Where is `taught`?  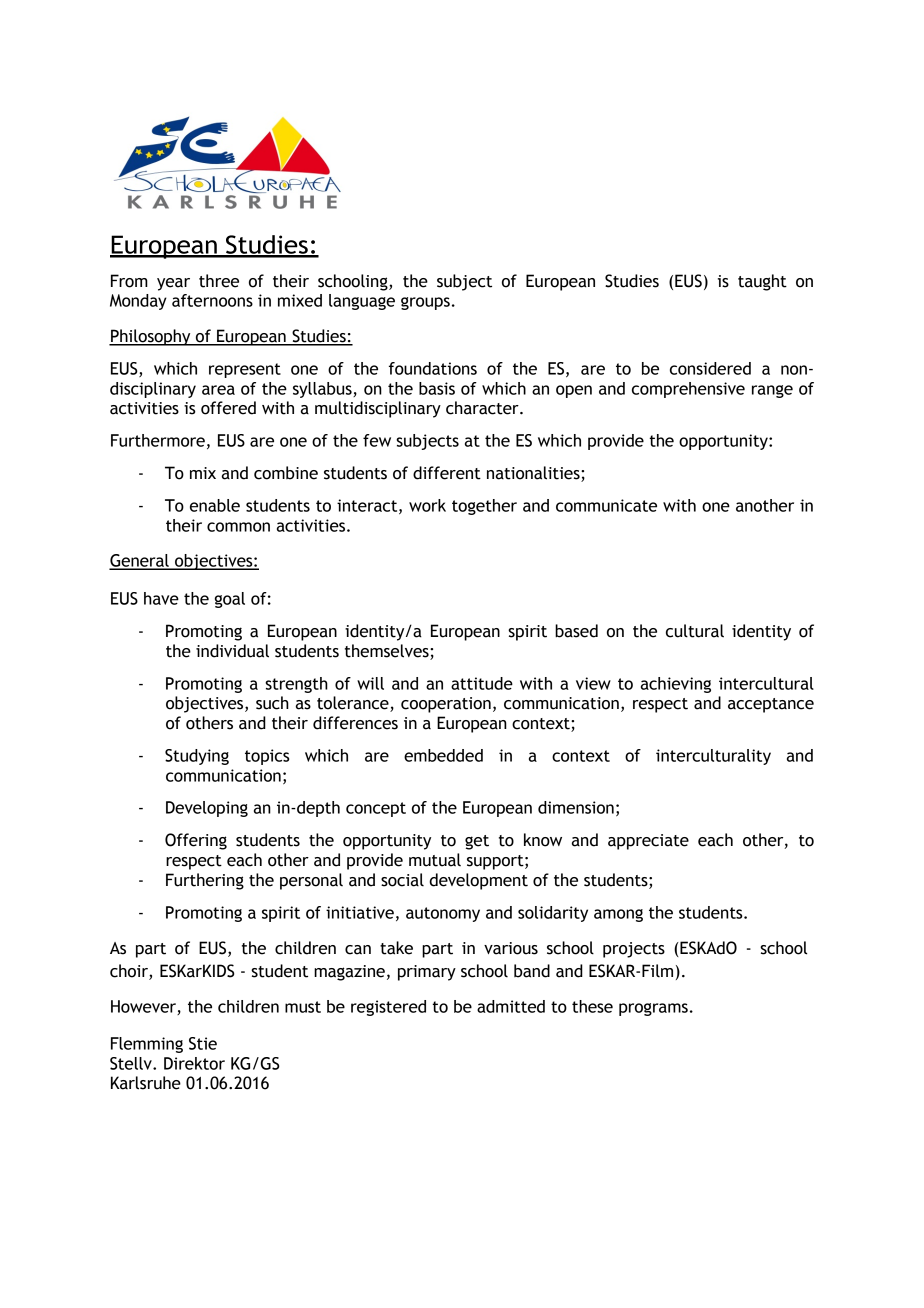 taught is located at coordinates (762, 282).
